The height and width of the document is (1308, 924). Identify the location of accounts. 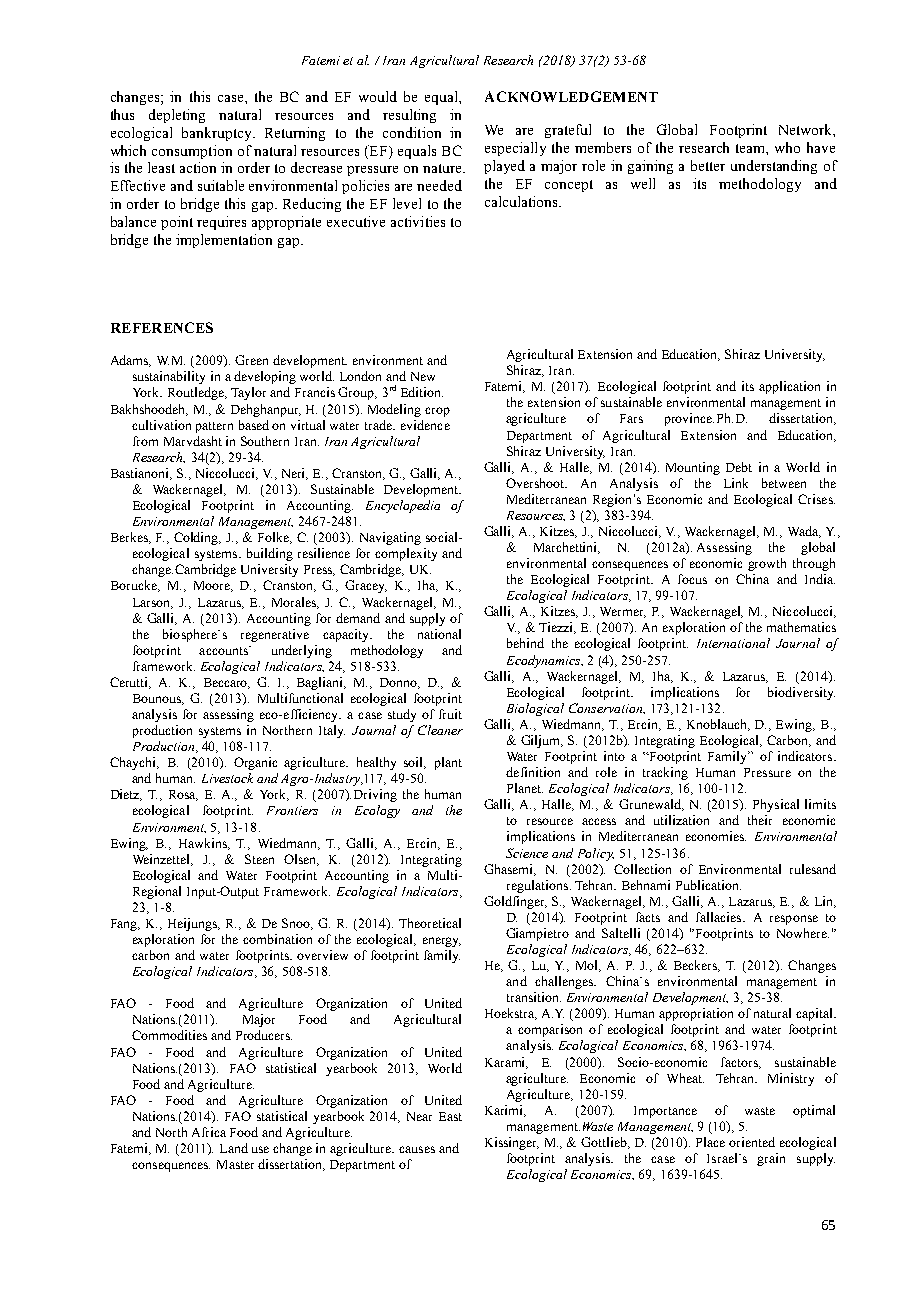
(224, 650).
